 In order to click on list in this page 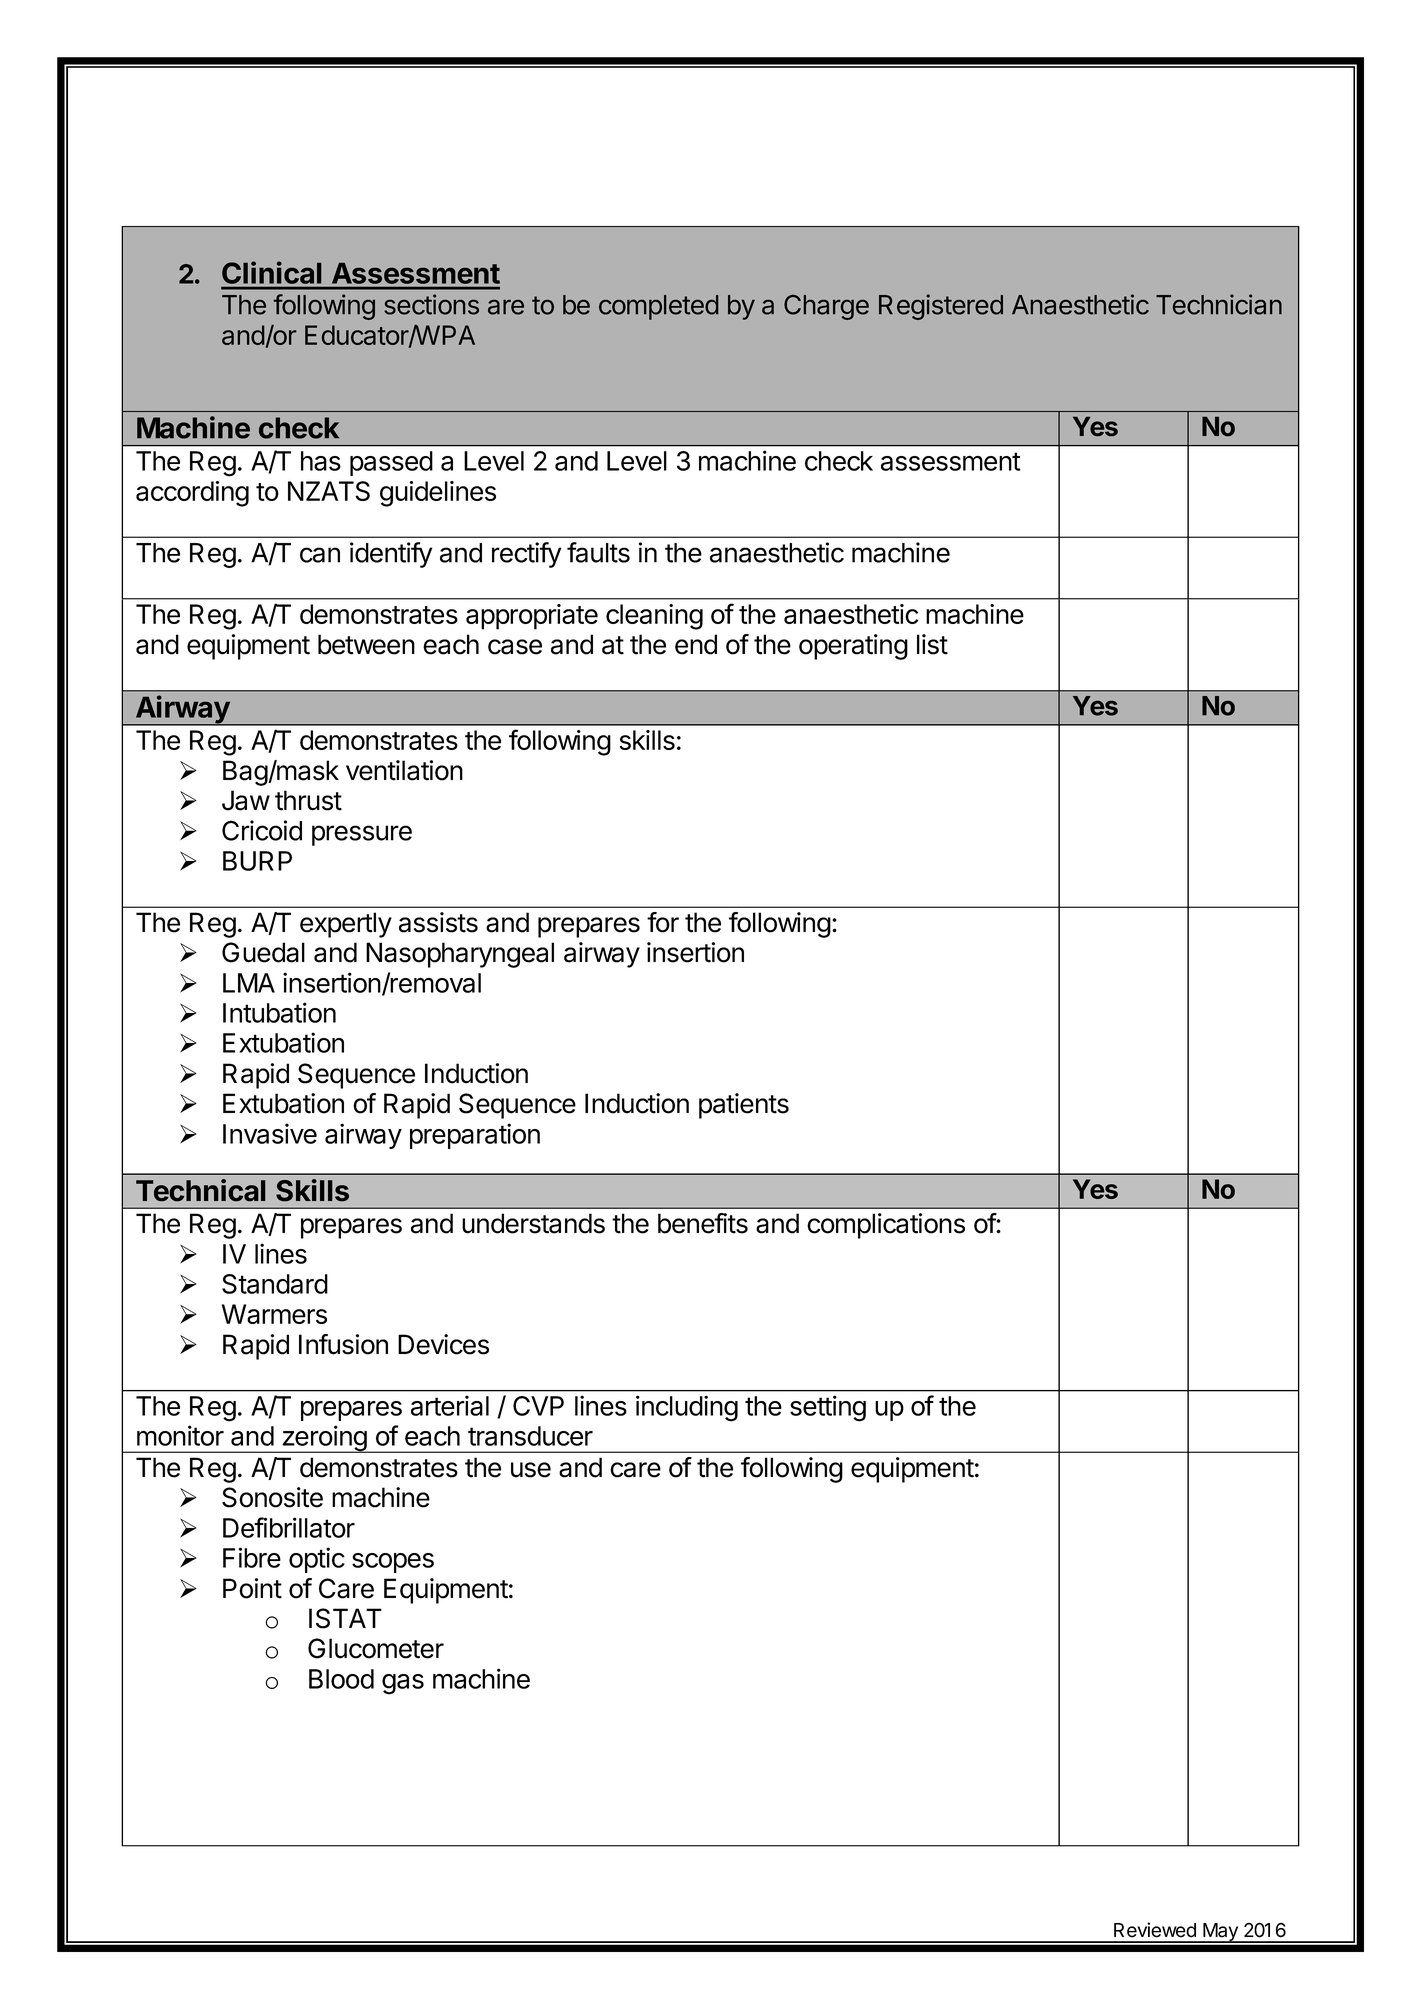, I will do `click(932, 644)`.
